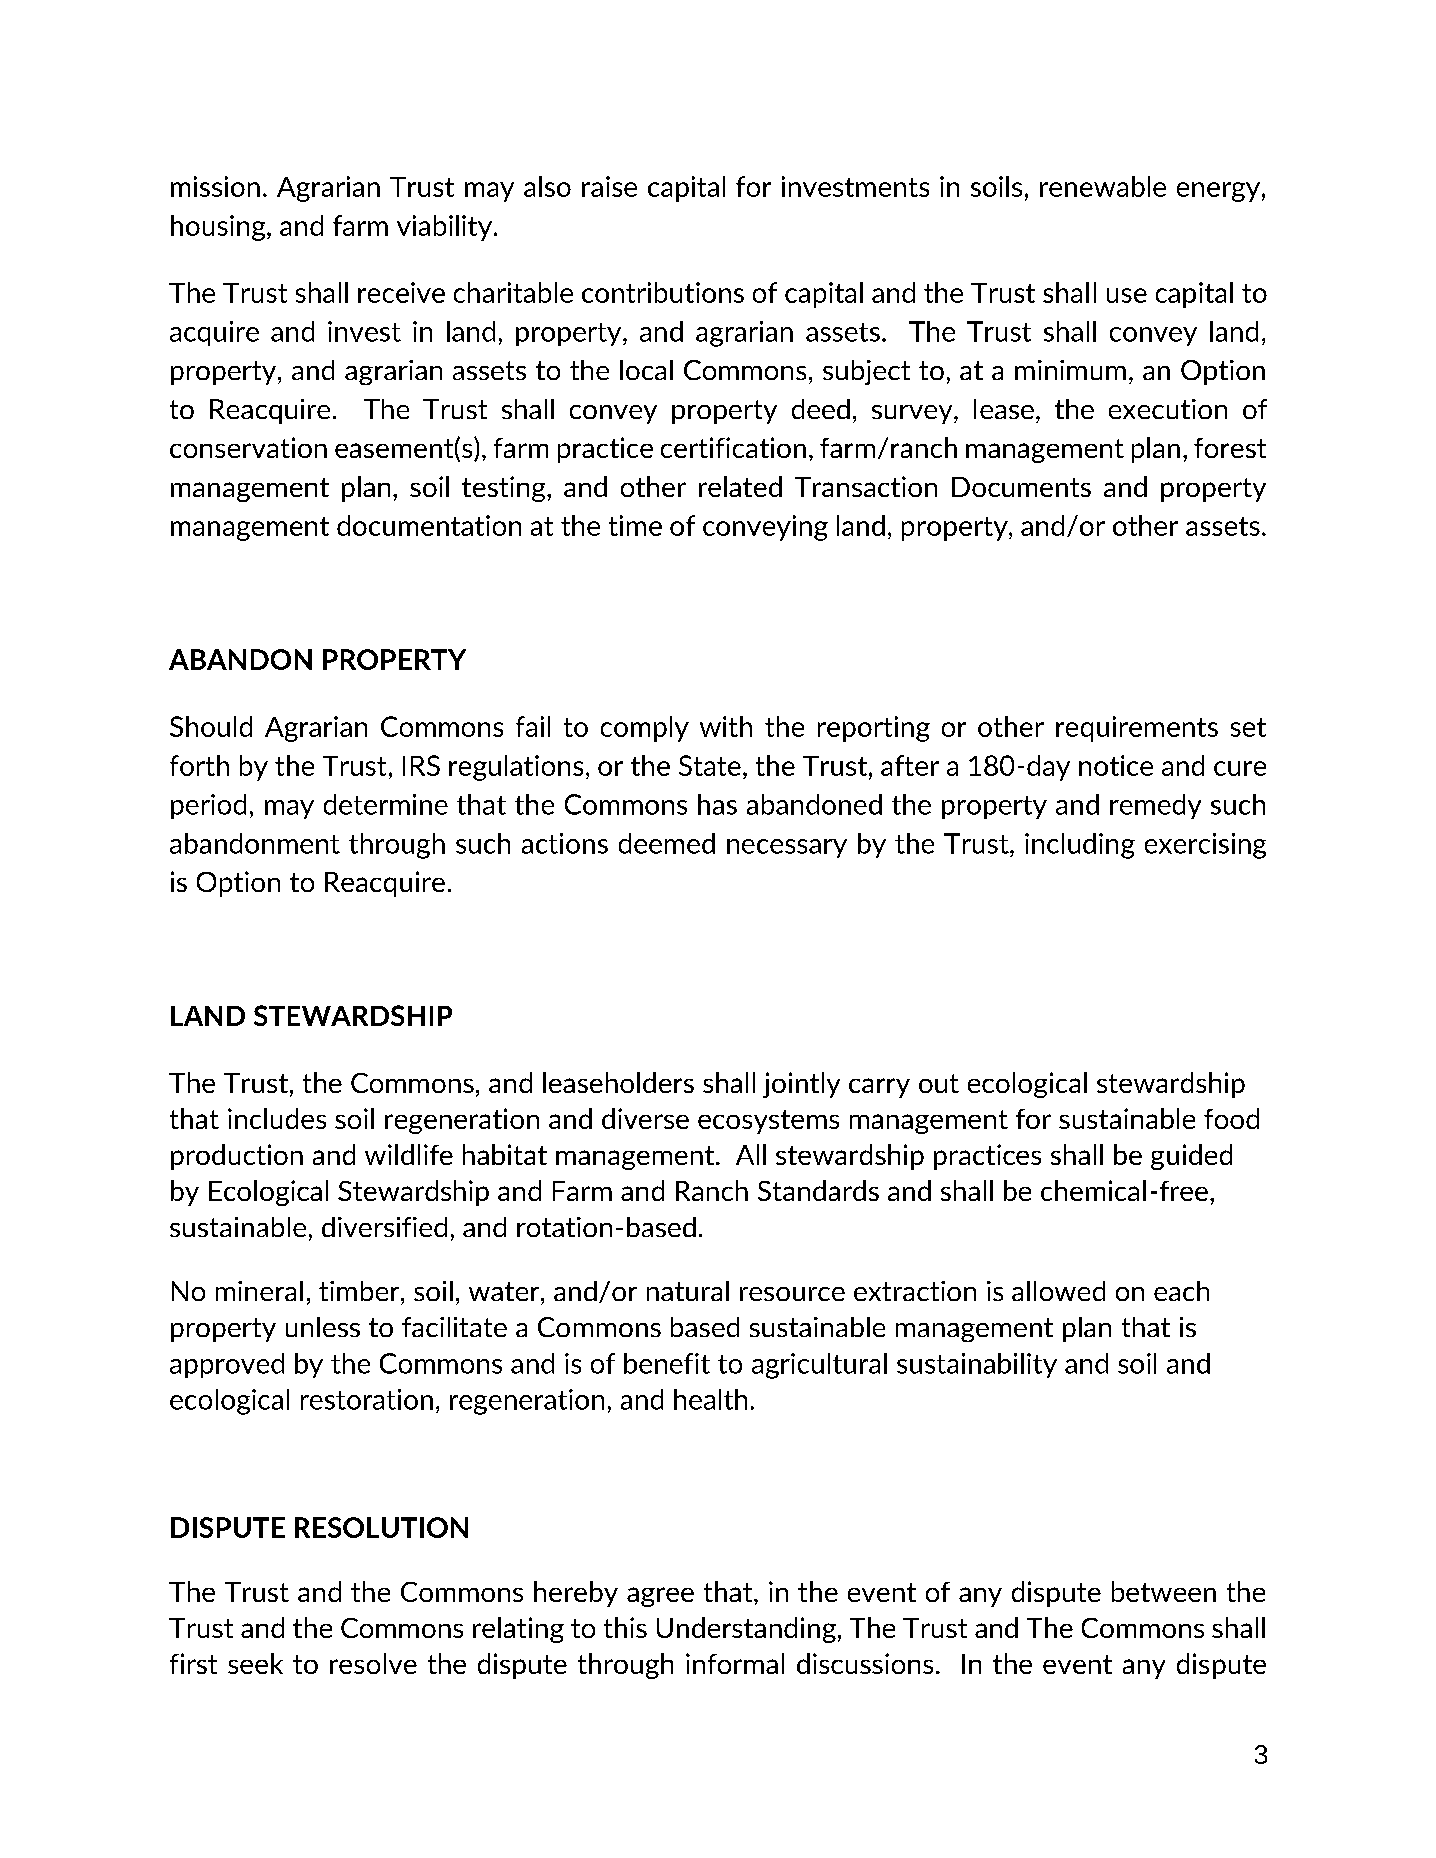 The width and height of the screenshot is (1436, 1858). Describe the element at coordinates (219, 228) in the screenshot. I see `housing` at that location.
